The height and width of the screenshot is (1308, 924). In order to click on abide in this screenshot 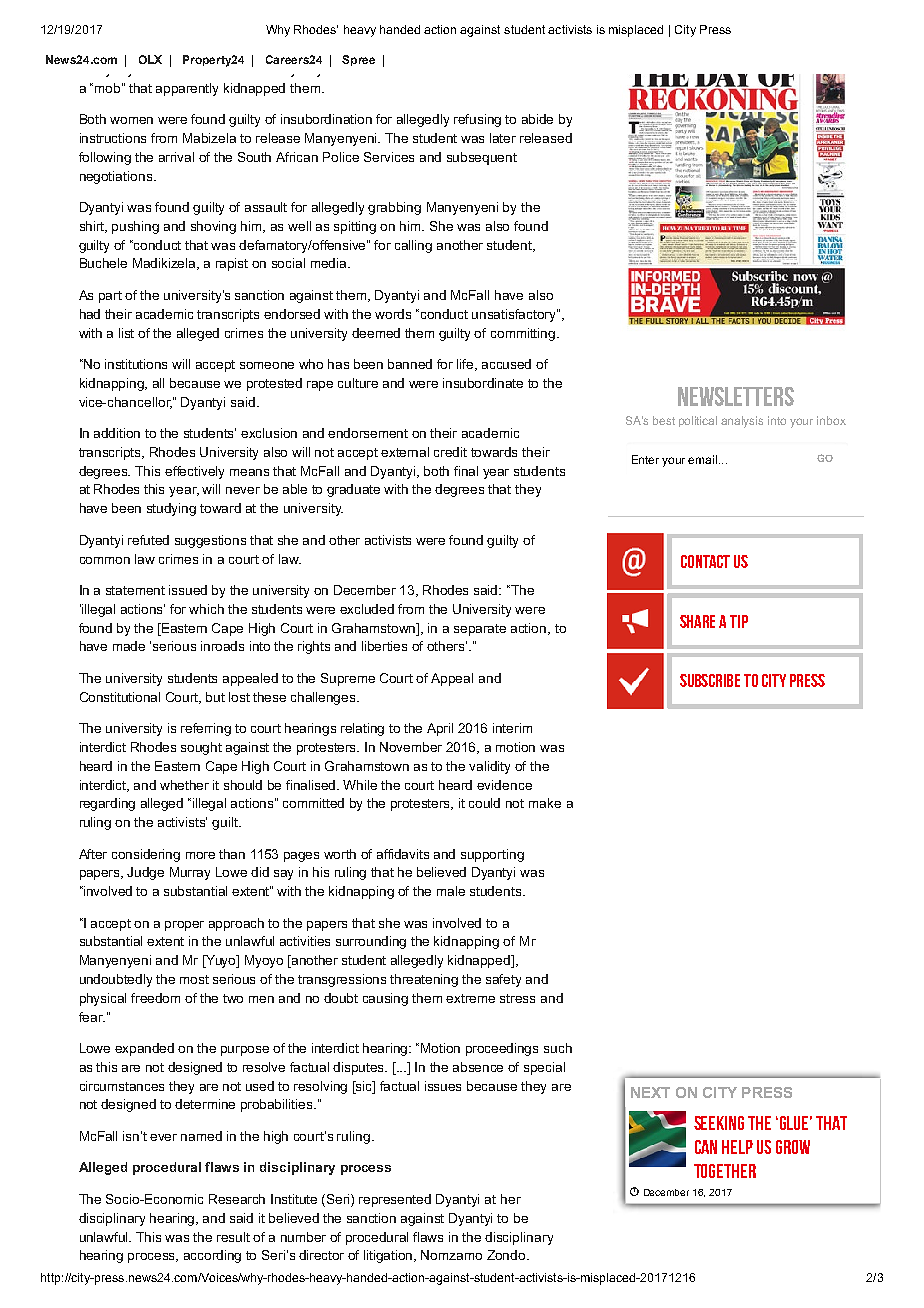, I will do `click(537, 119)`.
